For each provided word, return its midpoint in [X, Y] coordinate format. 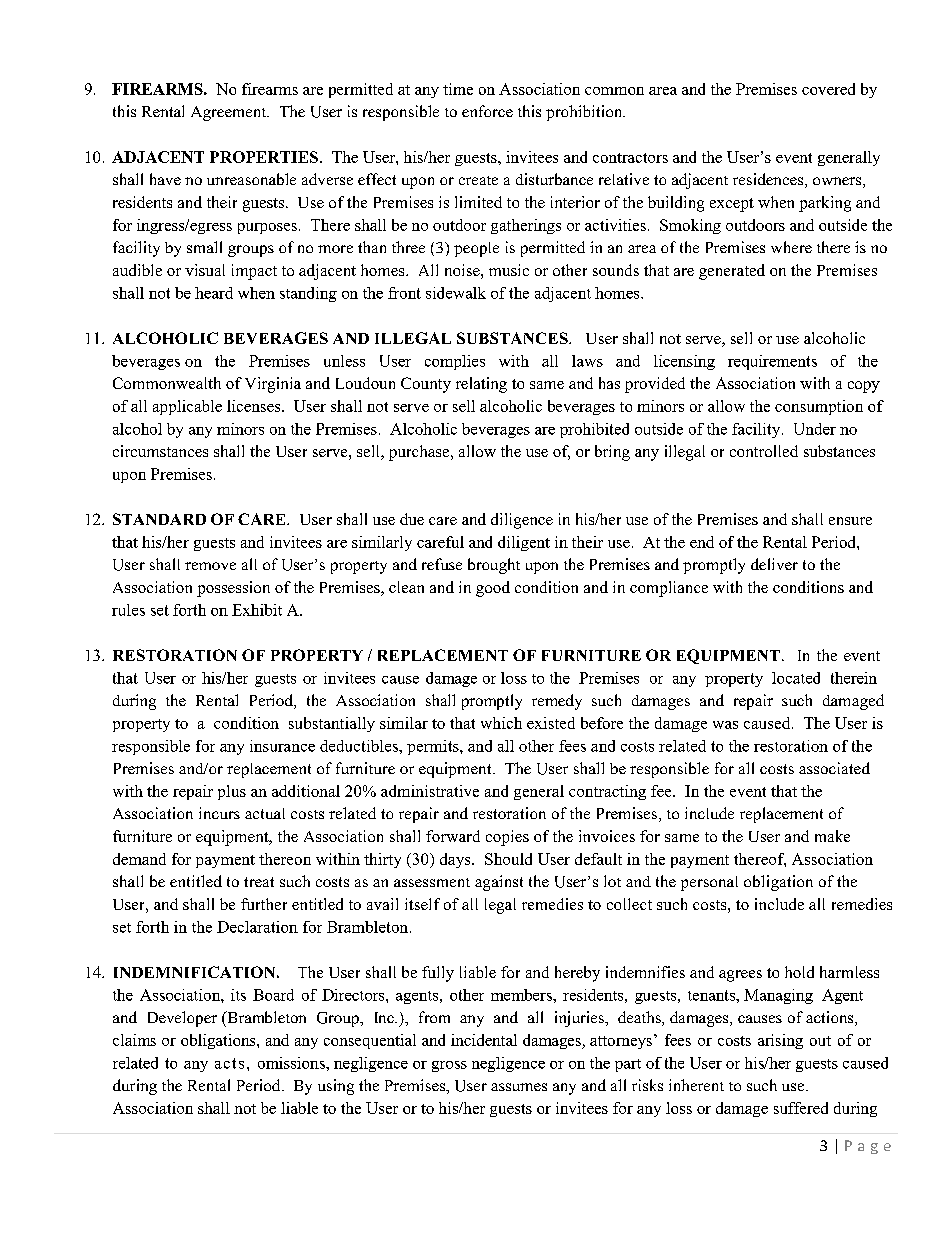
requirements [772, 362]
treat [259, 882]
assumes [519, 1087]
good [493, 589]
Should [508, 859]
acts [229, 1063]
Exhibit [257, 610]
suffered [801, 1108]
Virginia [273, 385]
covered [828, 89]
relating [481, 385]
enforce [487, 111]
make [832, 836]
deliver [774, 564]
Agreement [230, 113]
